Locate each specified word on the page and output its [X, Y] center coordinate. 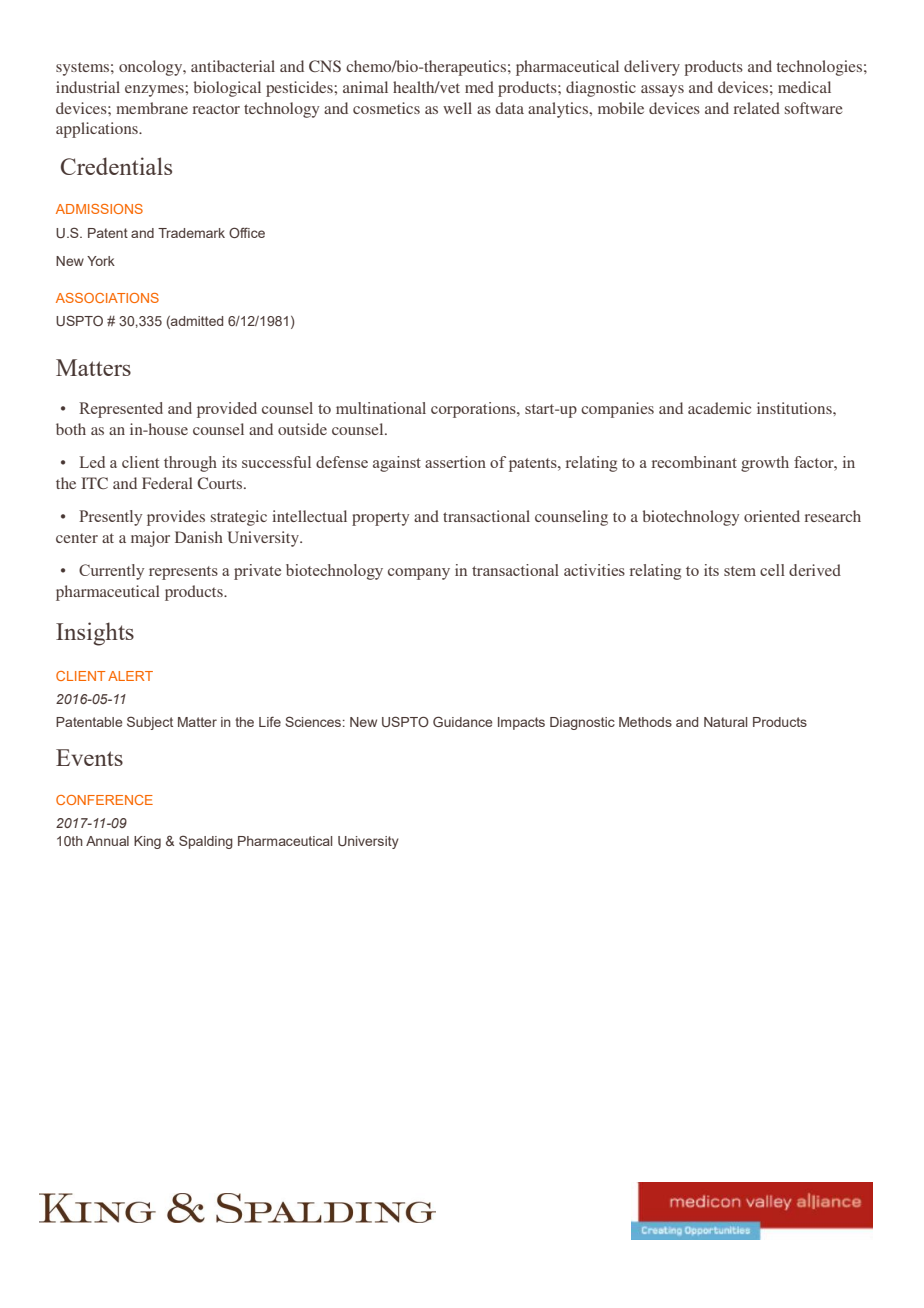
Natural [725, 722]
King [147, 842]
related [757, 108]
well [457, 108]
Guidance [462, 721]
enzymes [155, 91]
